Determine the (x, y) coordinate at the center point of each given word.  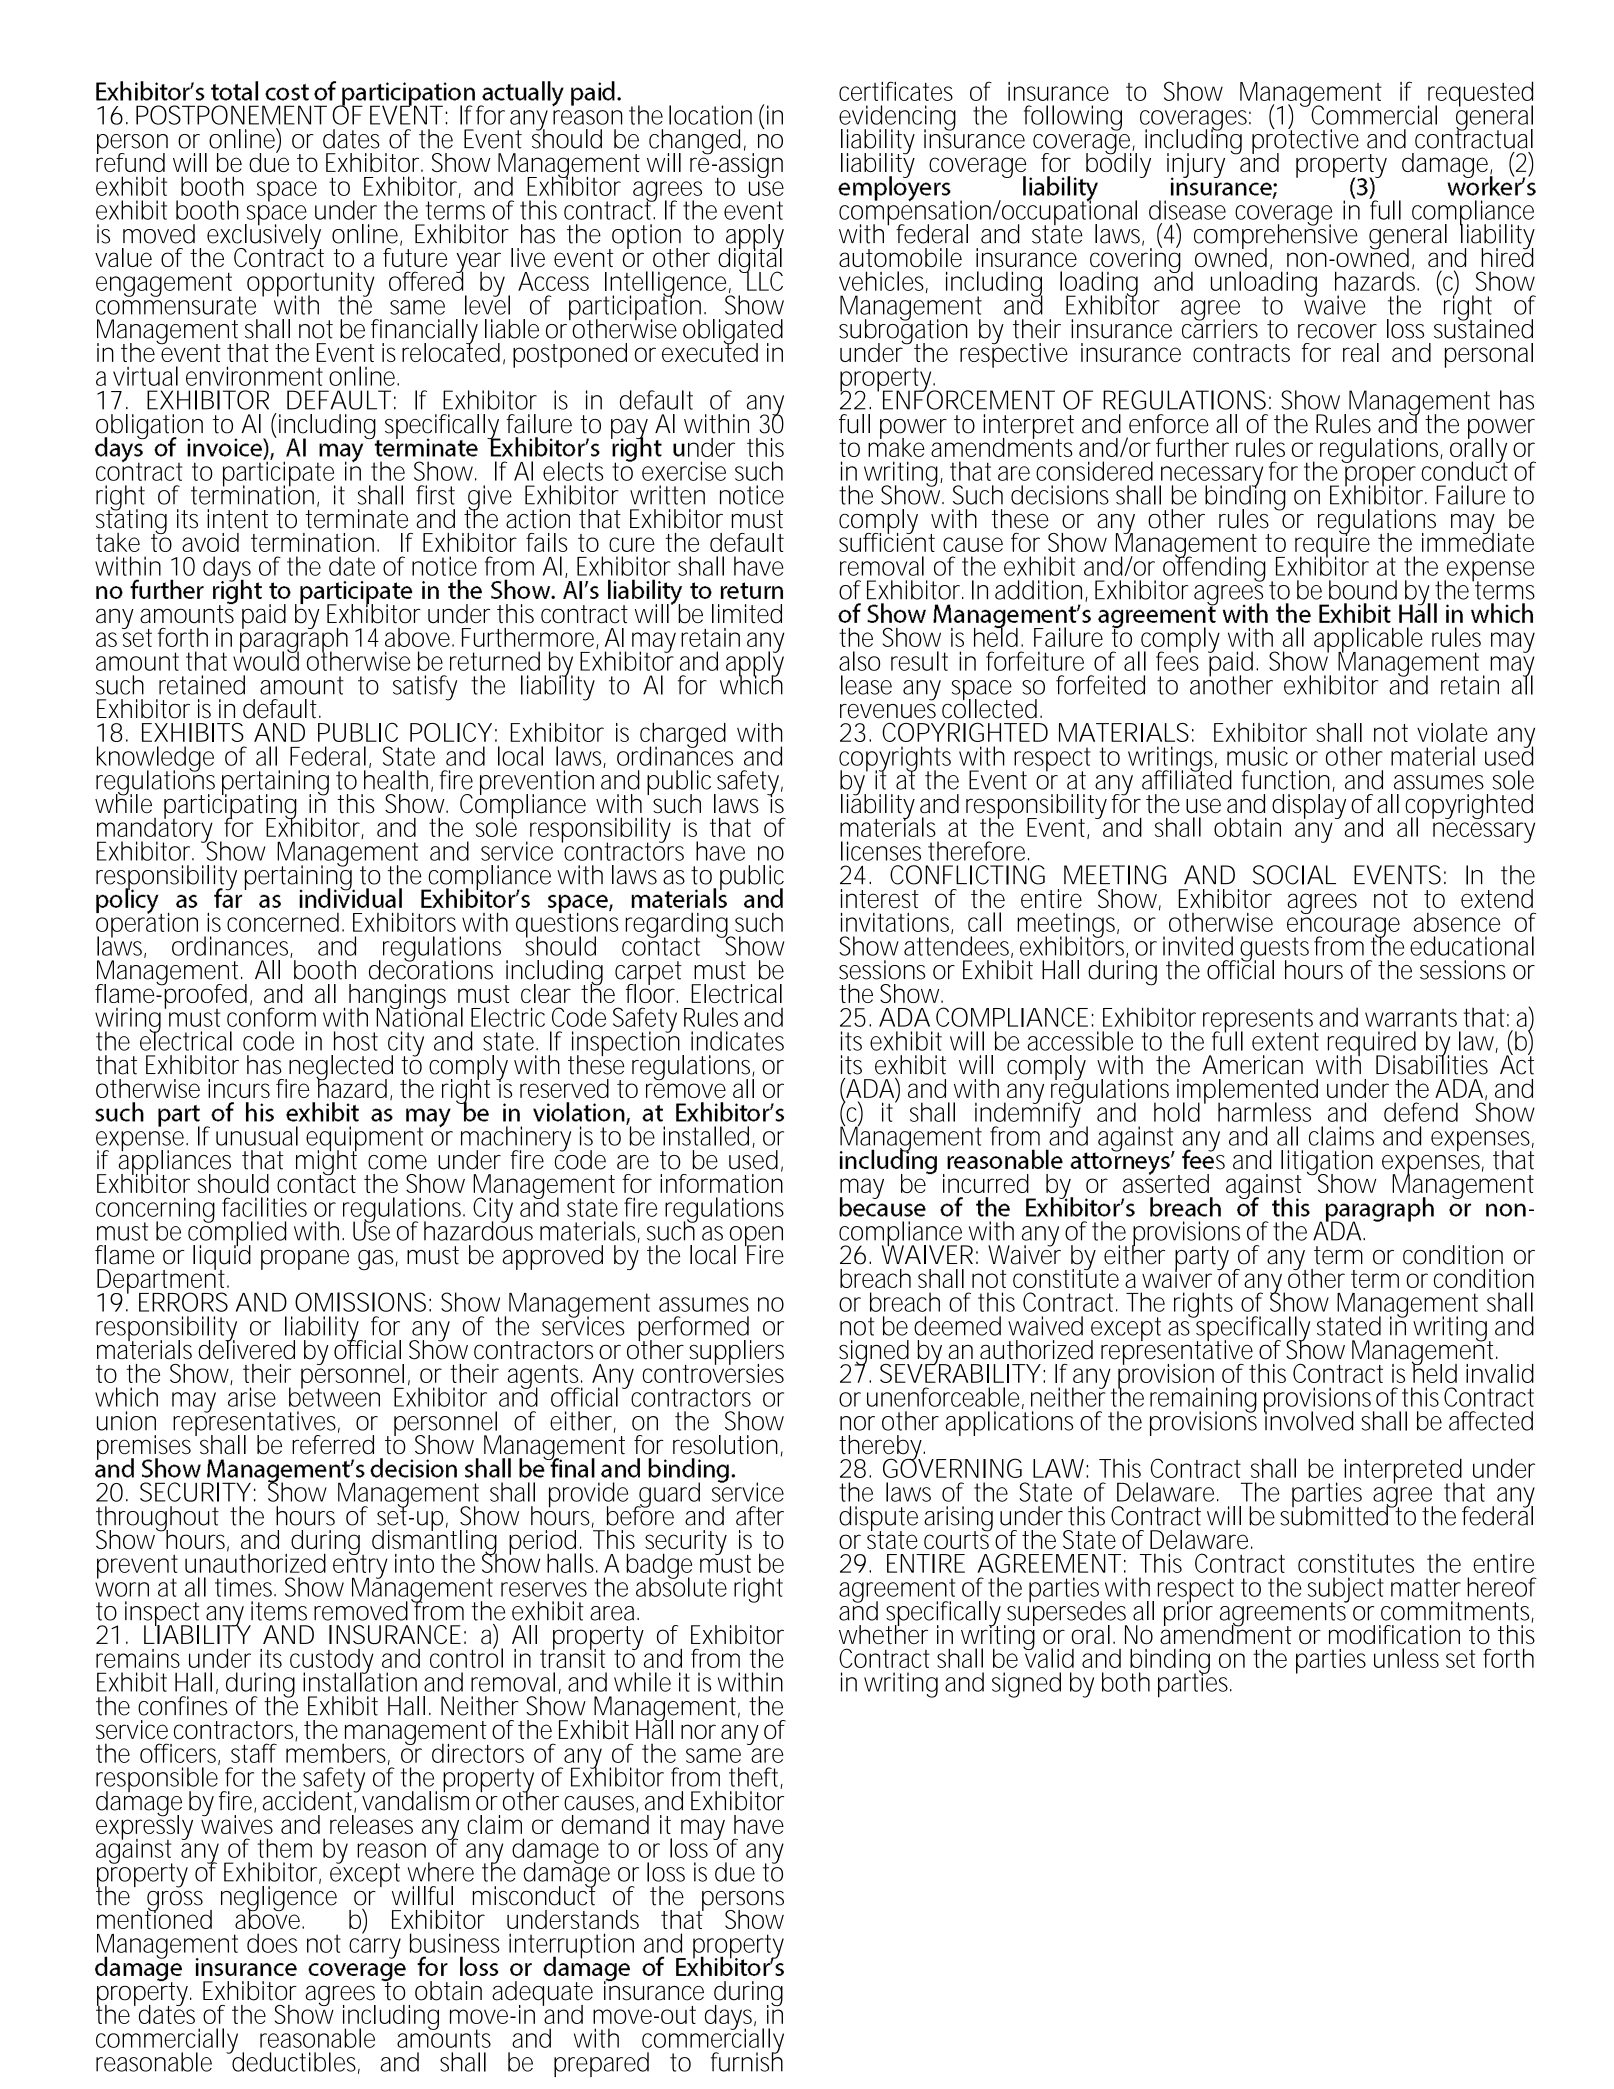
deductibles (295, 2062)
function (1286, 780)
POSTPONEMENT (231, 115)
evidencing (897, 119)
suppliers (737, 1353)
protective (1305, 141)
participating (230, 807)
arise (252, 1397)
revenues (888, 711)
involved (1308, 1420)
